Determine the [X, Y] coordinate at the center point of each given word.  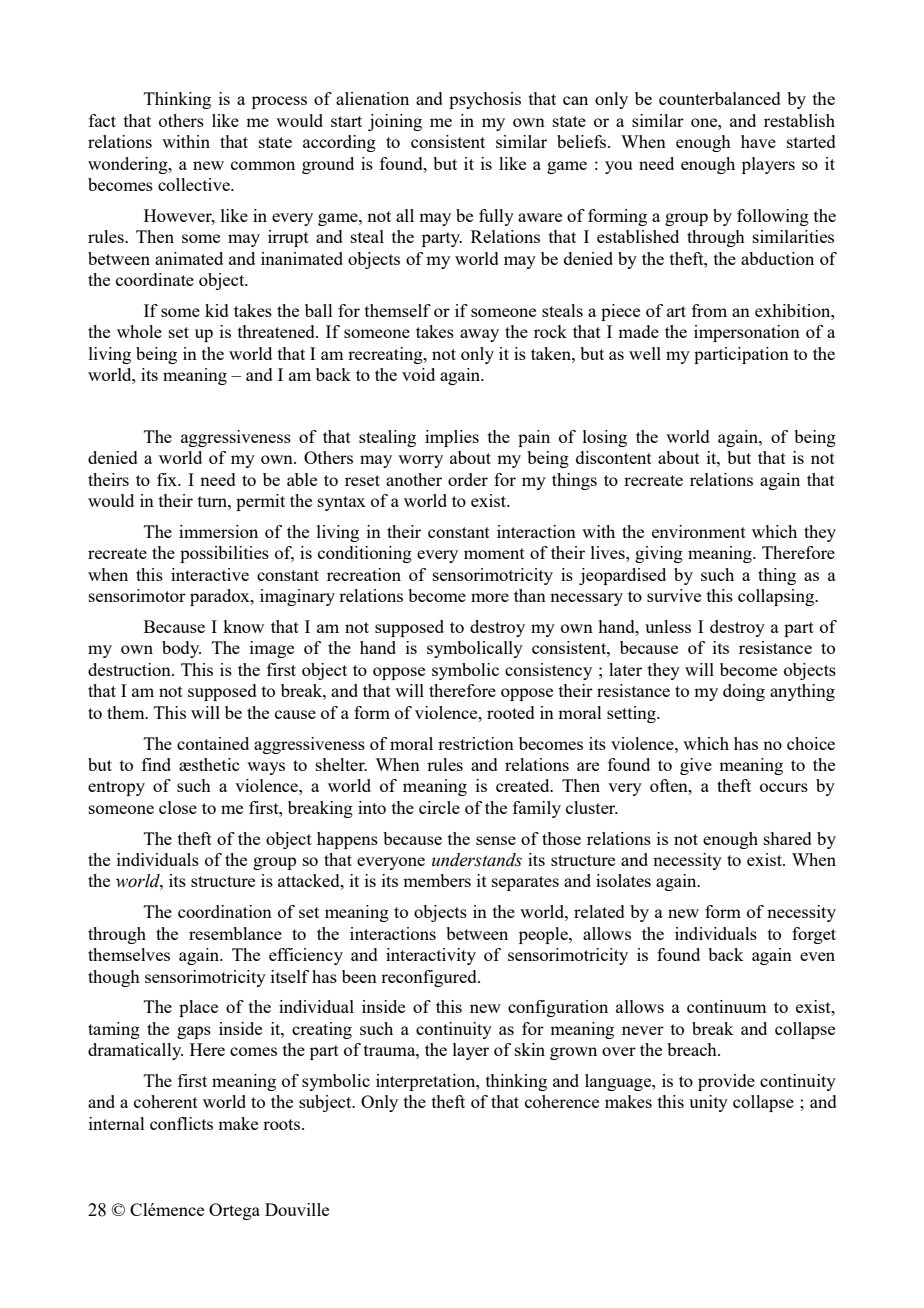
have [758, 141]
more [490, 597]
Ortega [234, 1211]
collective [195, 184]
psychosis [485, 100]
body [181, 649]
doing [744, 692]
